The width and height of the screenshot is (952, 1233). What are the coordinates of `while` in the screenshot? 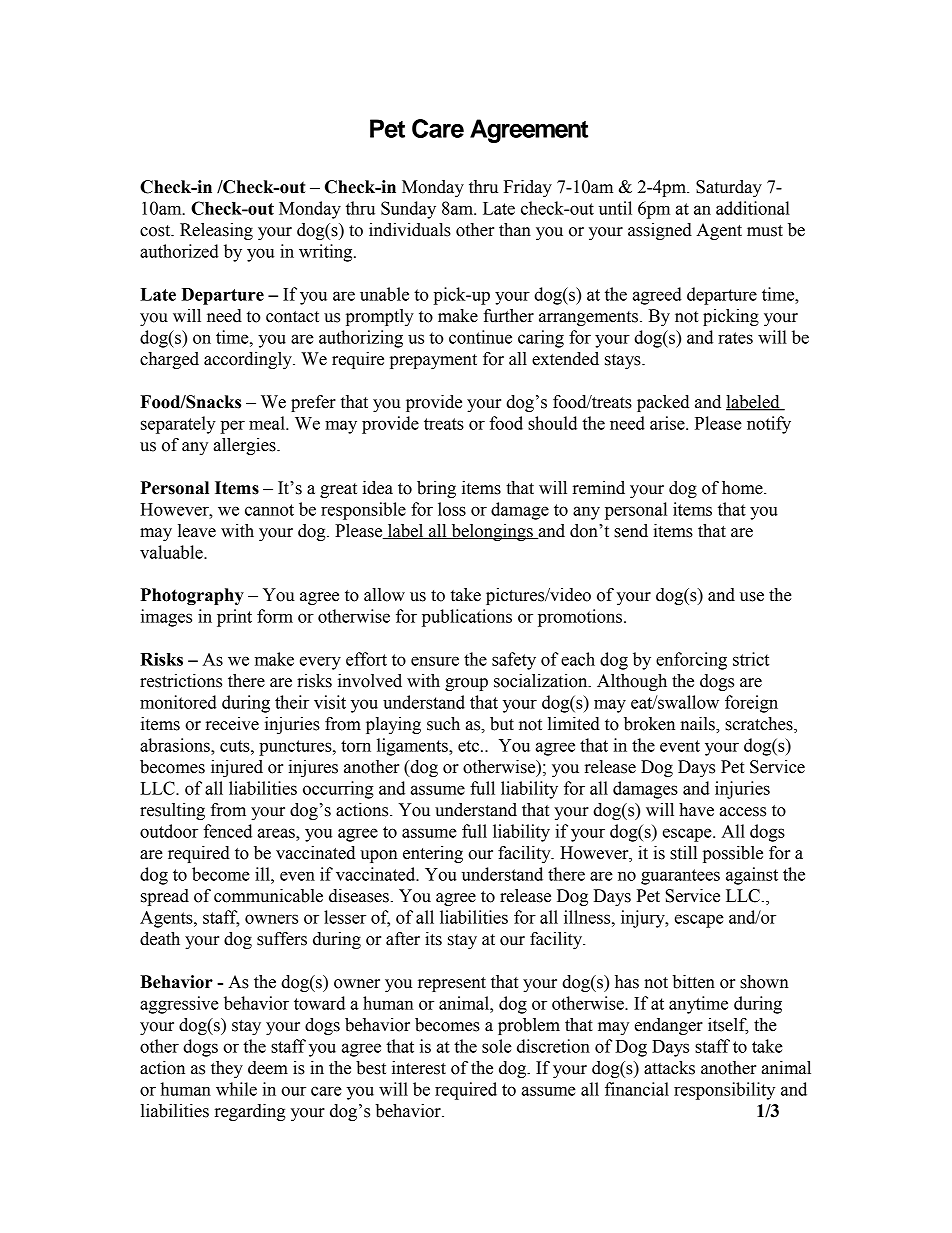 It's located at (236, 1089).
